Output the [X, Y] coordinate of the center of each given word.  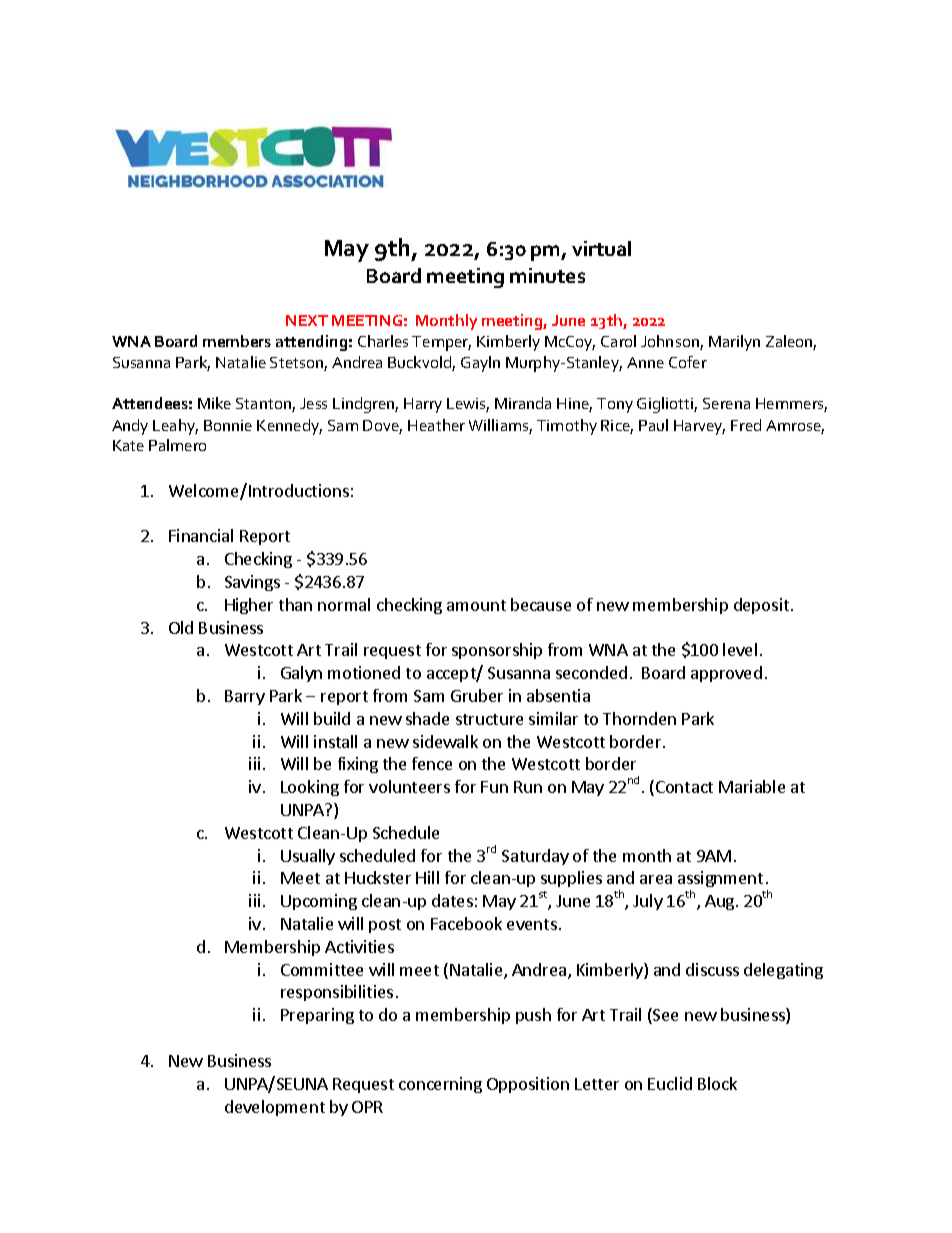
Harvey [699, 427]
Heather [436, 425]
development [275, 1108]
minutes [547, 275]
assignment [720, 881]
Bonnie [228, 425]
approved [726, 674]
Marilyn [734, 343]
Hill [427, 877]
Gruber [477, 695]
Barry [245, 697]
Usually [308, 857]
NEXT [307, 320]
